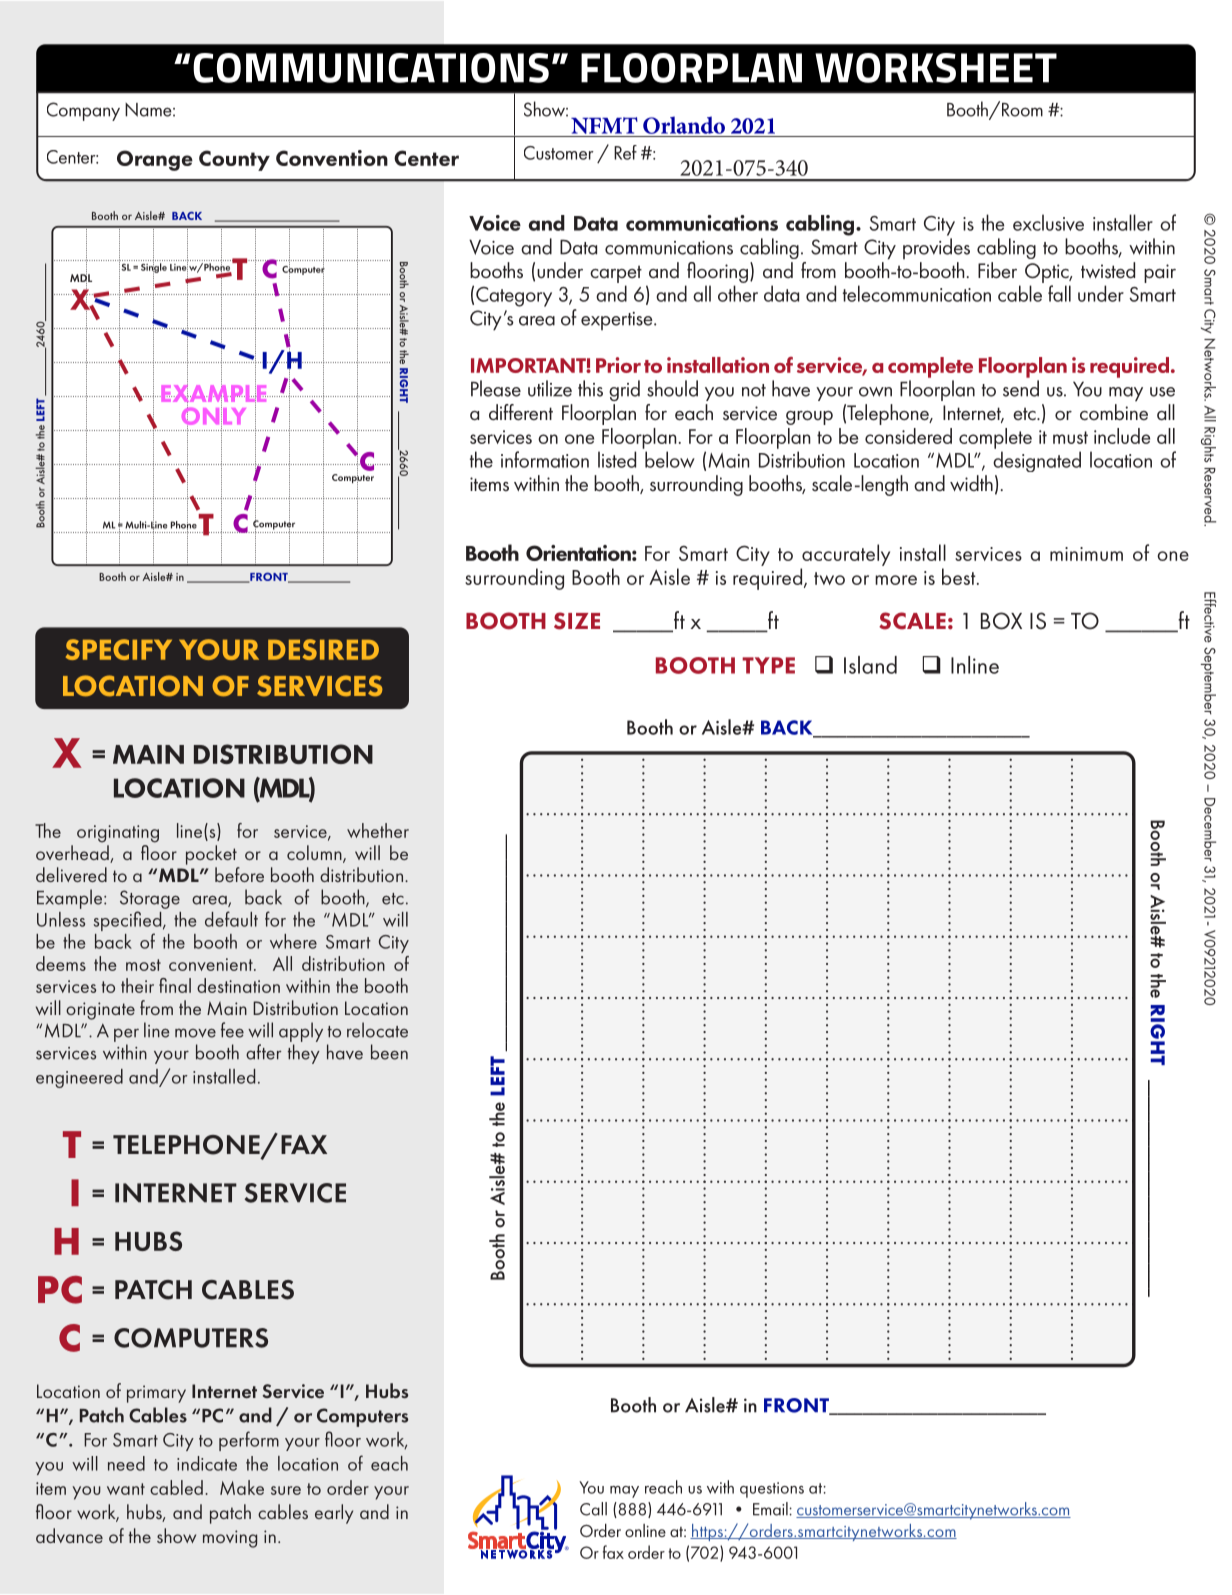 Image resolution: width=1232 pixels, height=1595 pixels. I want to click on originating, so click(118, 834).
